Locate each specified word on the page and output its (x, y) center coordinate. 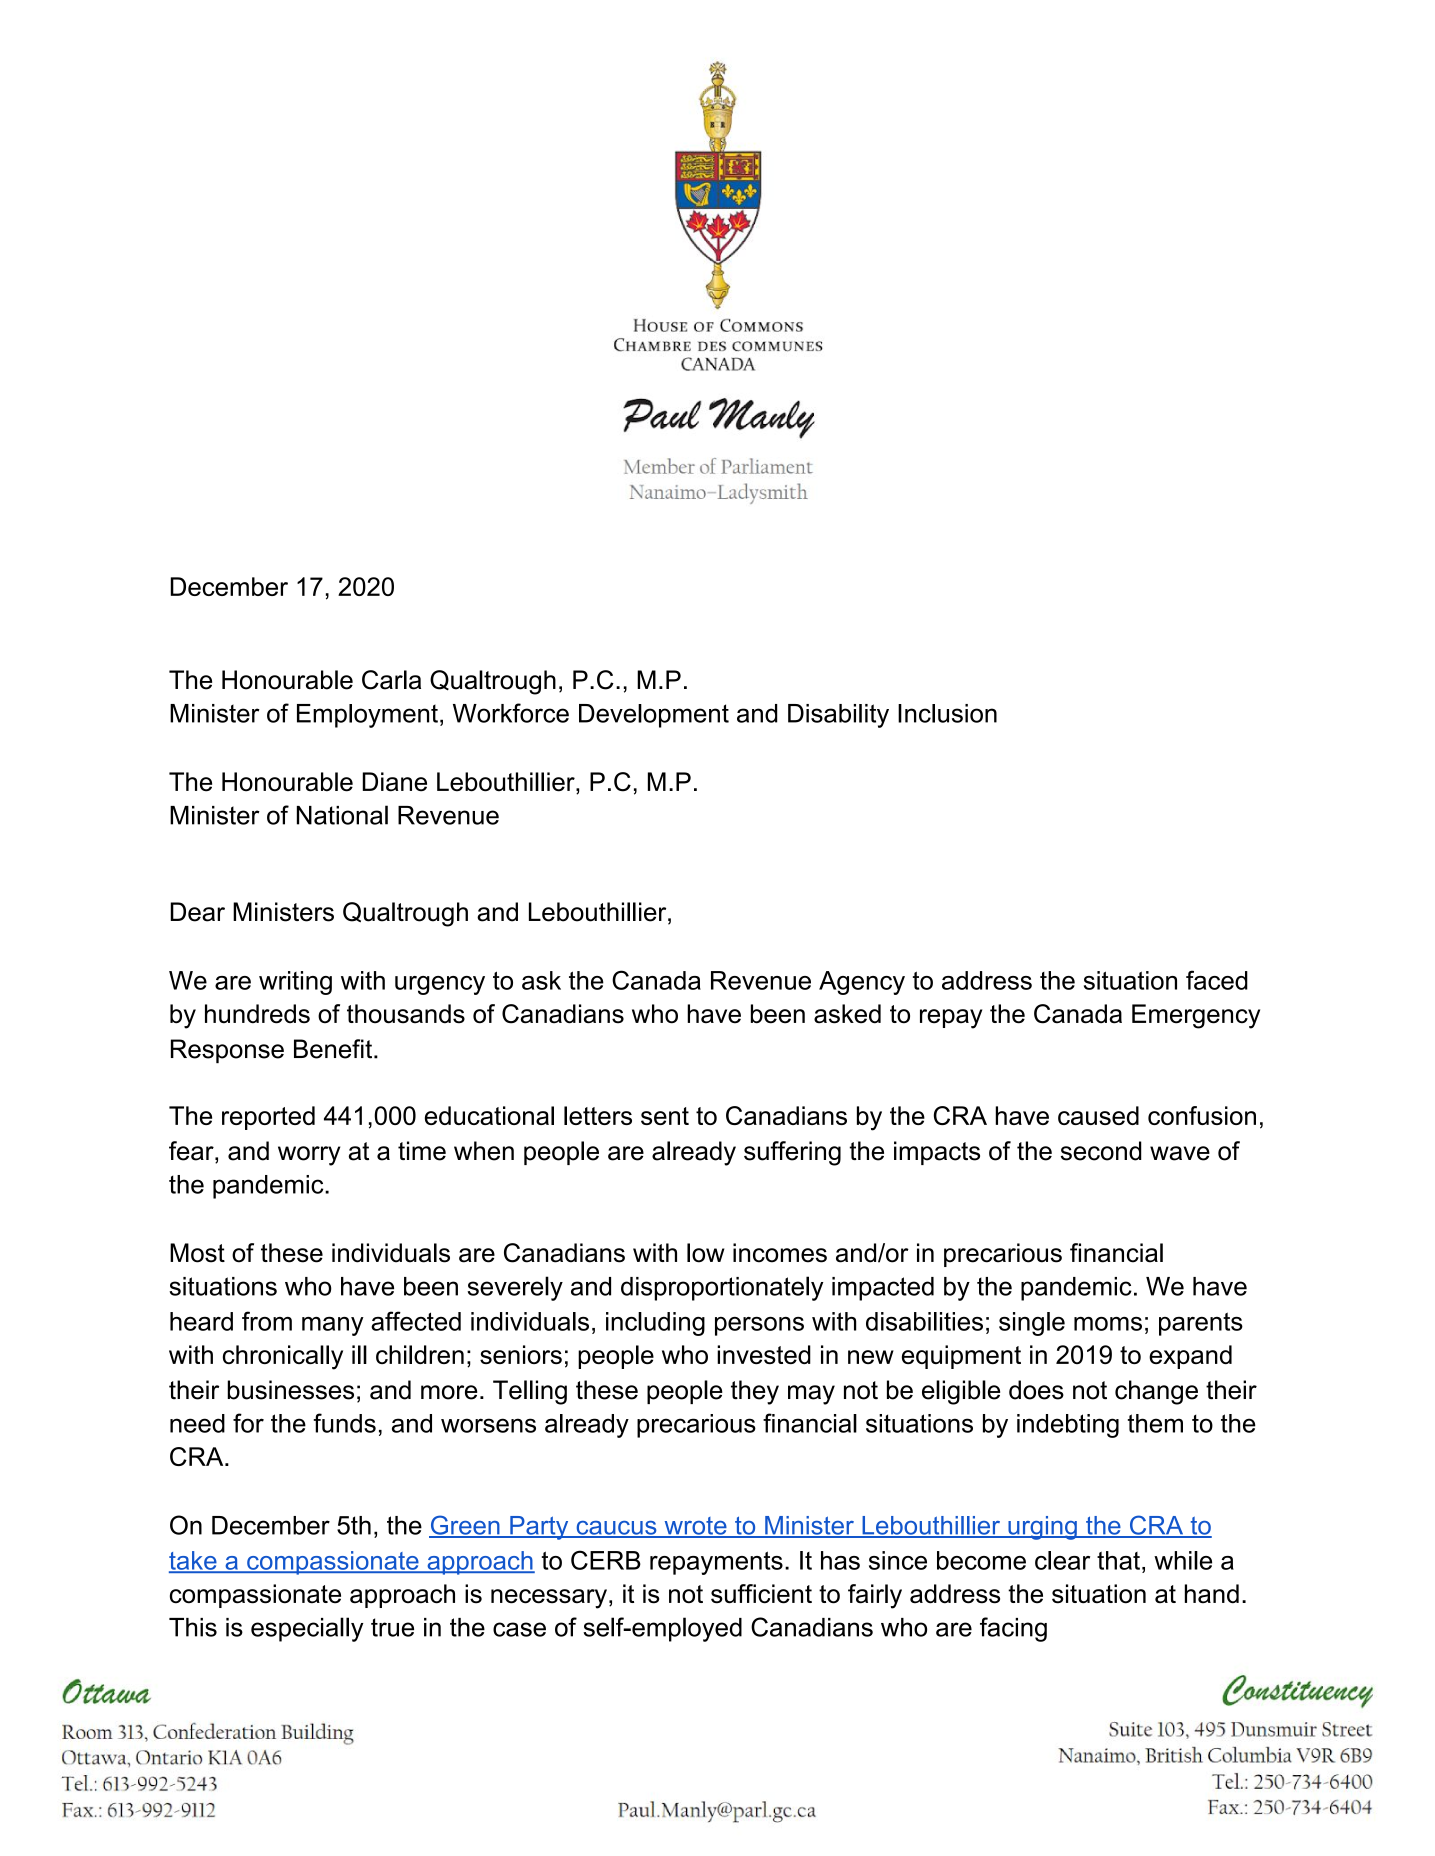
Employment (367, 716)
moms (1108, 1324)
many (333, 1326)
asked (847, 1014)
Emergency (1196, 1016)
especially (307, 1629)
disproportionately (722, 1288)
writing (295, 983)
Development (654, 716)
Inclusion (947, 713)
